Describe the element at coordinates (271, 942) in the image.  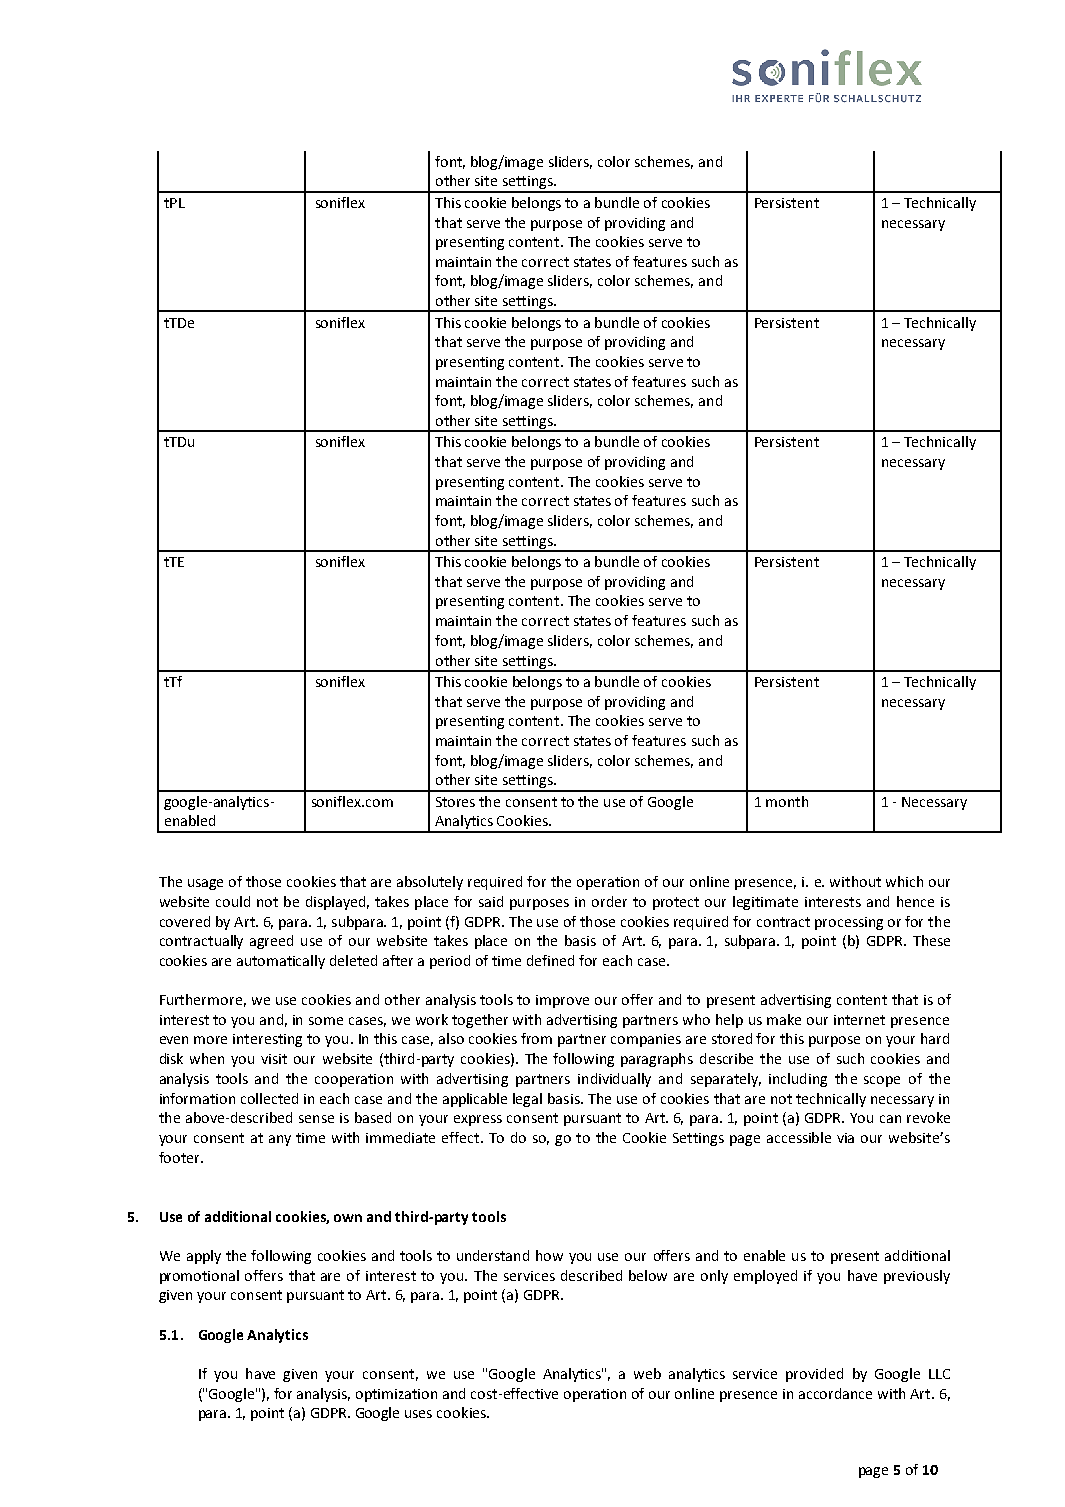
I see `agreed` at that location.
